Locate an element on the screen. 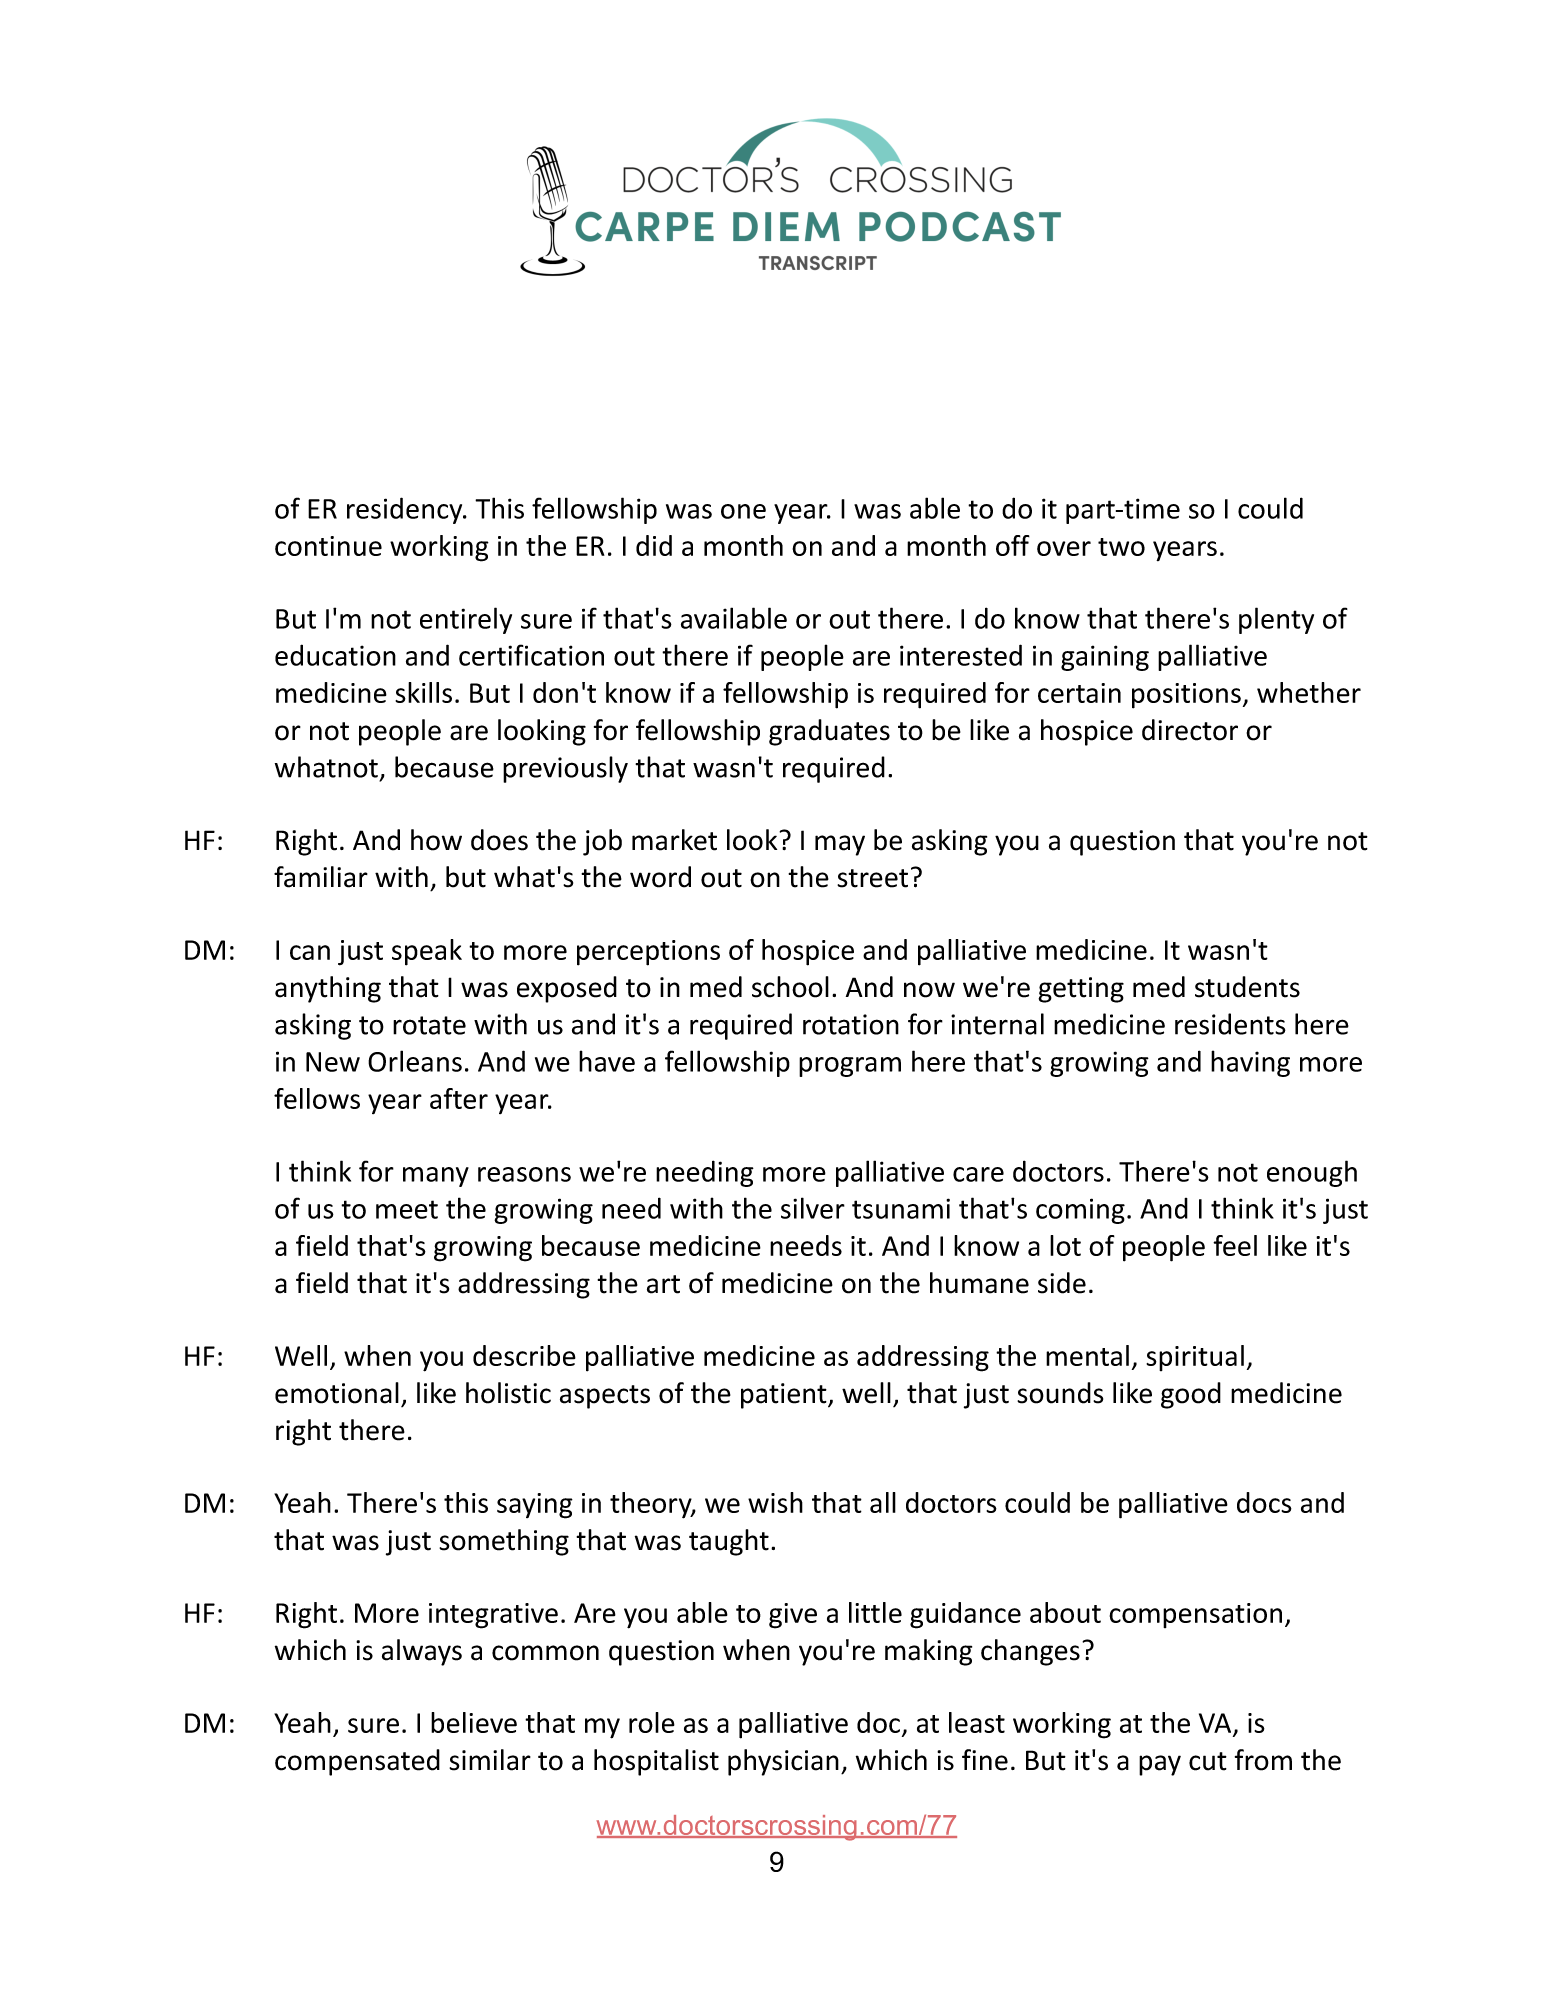 Image resolution: width=1554 pixels, height=2011 pixels. enough is located at coordinates (1312, 1173).
